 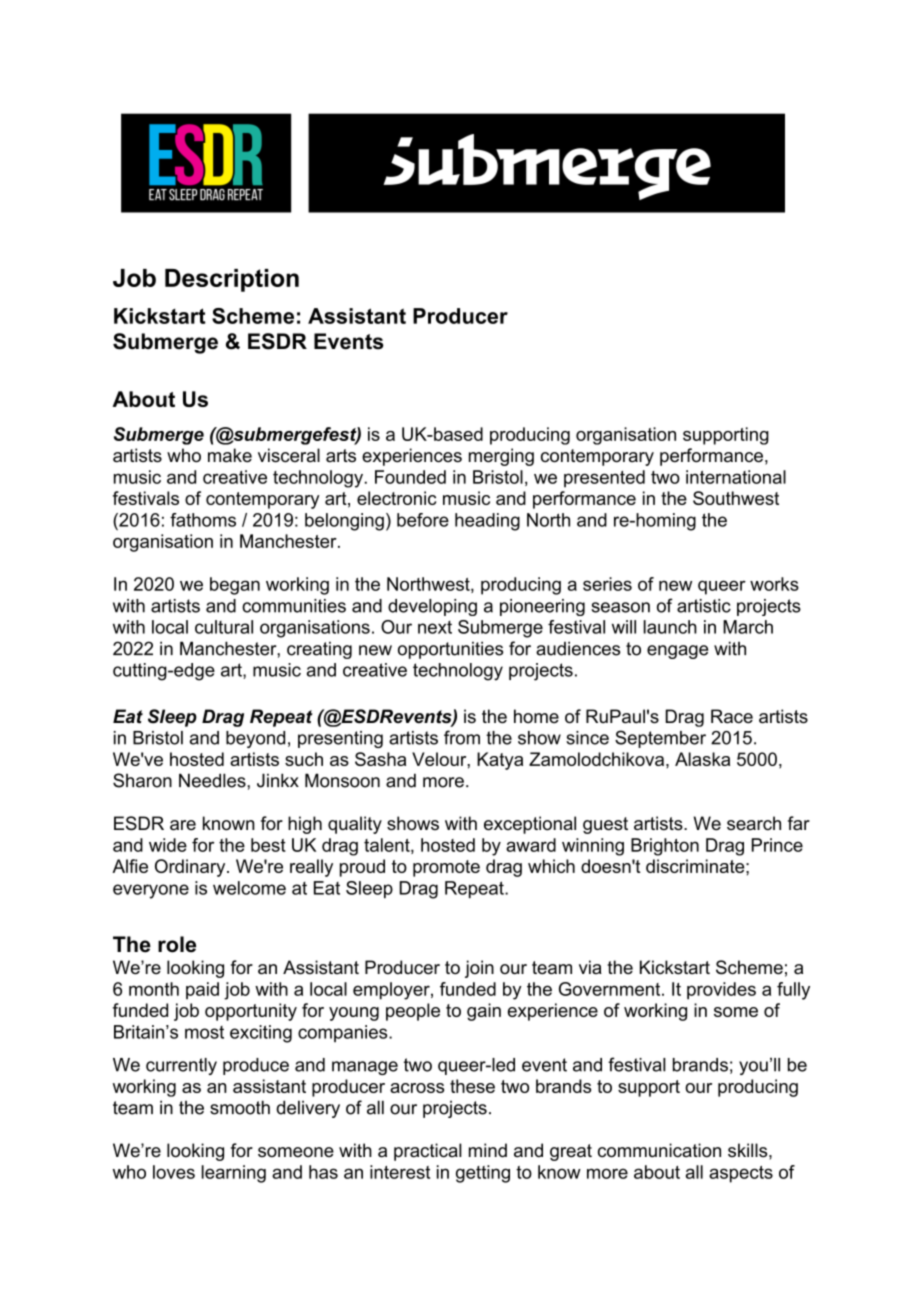 What do you see at coordinates (501, 457) in the page?
I see `merging` at bounding box center [501, 457].
